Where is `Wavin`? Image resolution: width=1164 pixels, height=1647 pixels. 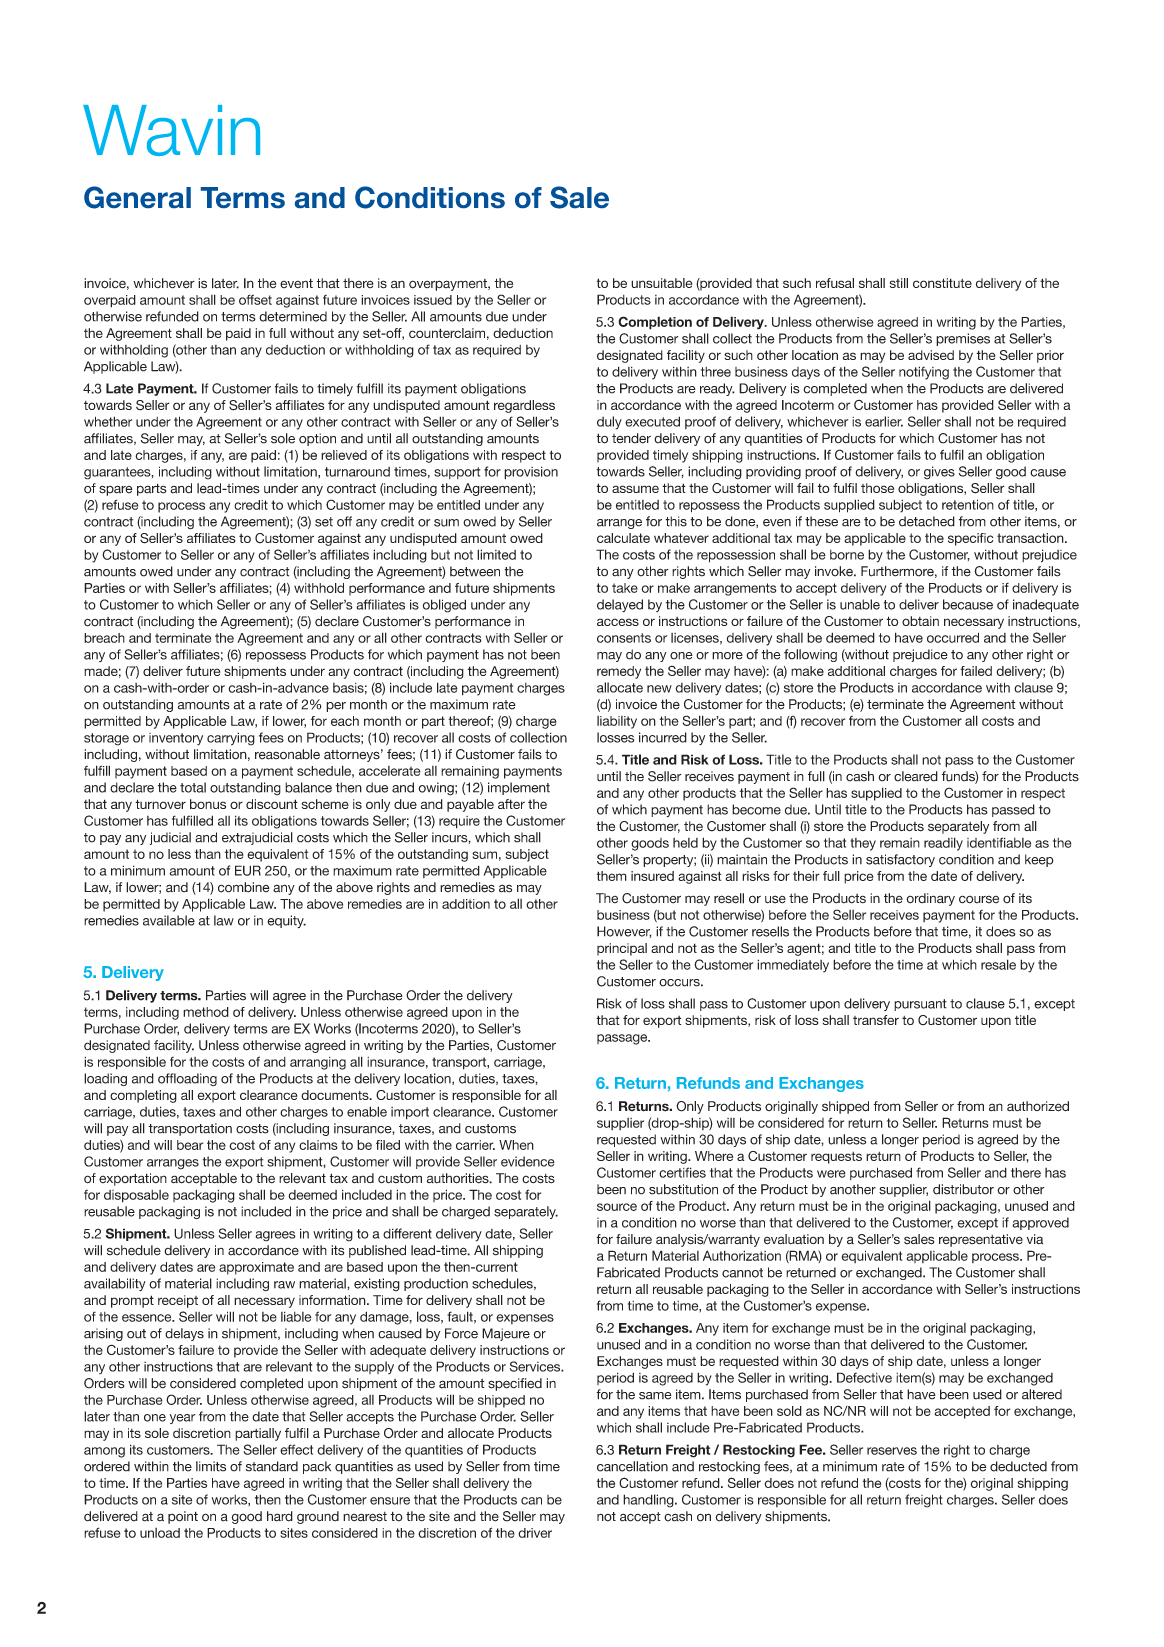
Wavin is located at coordinates (171, 130).
